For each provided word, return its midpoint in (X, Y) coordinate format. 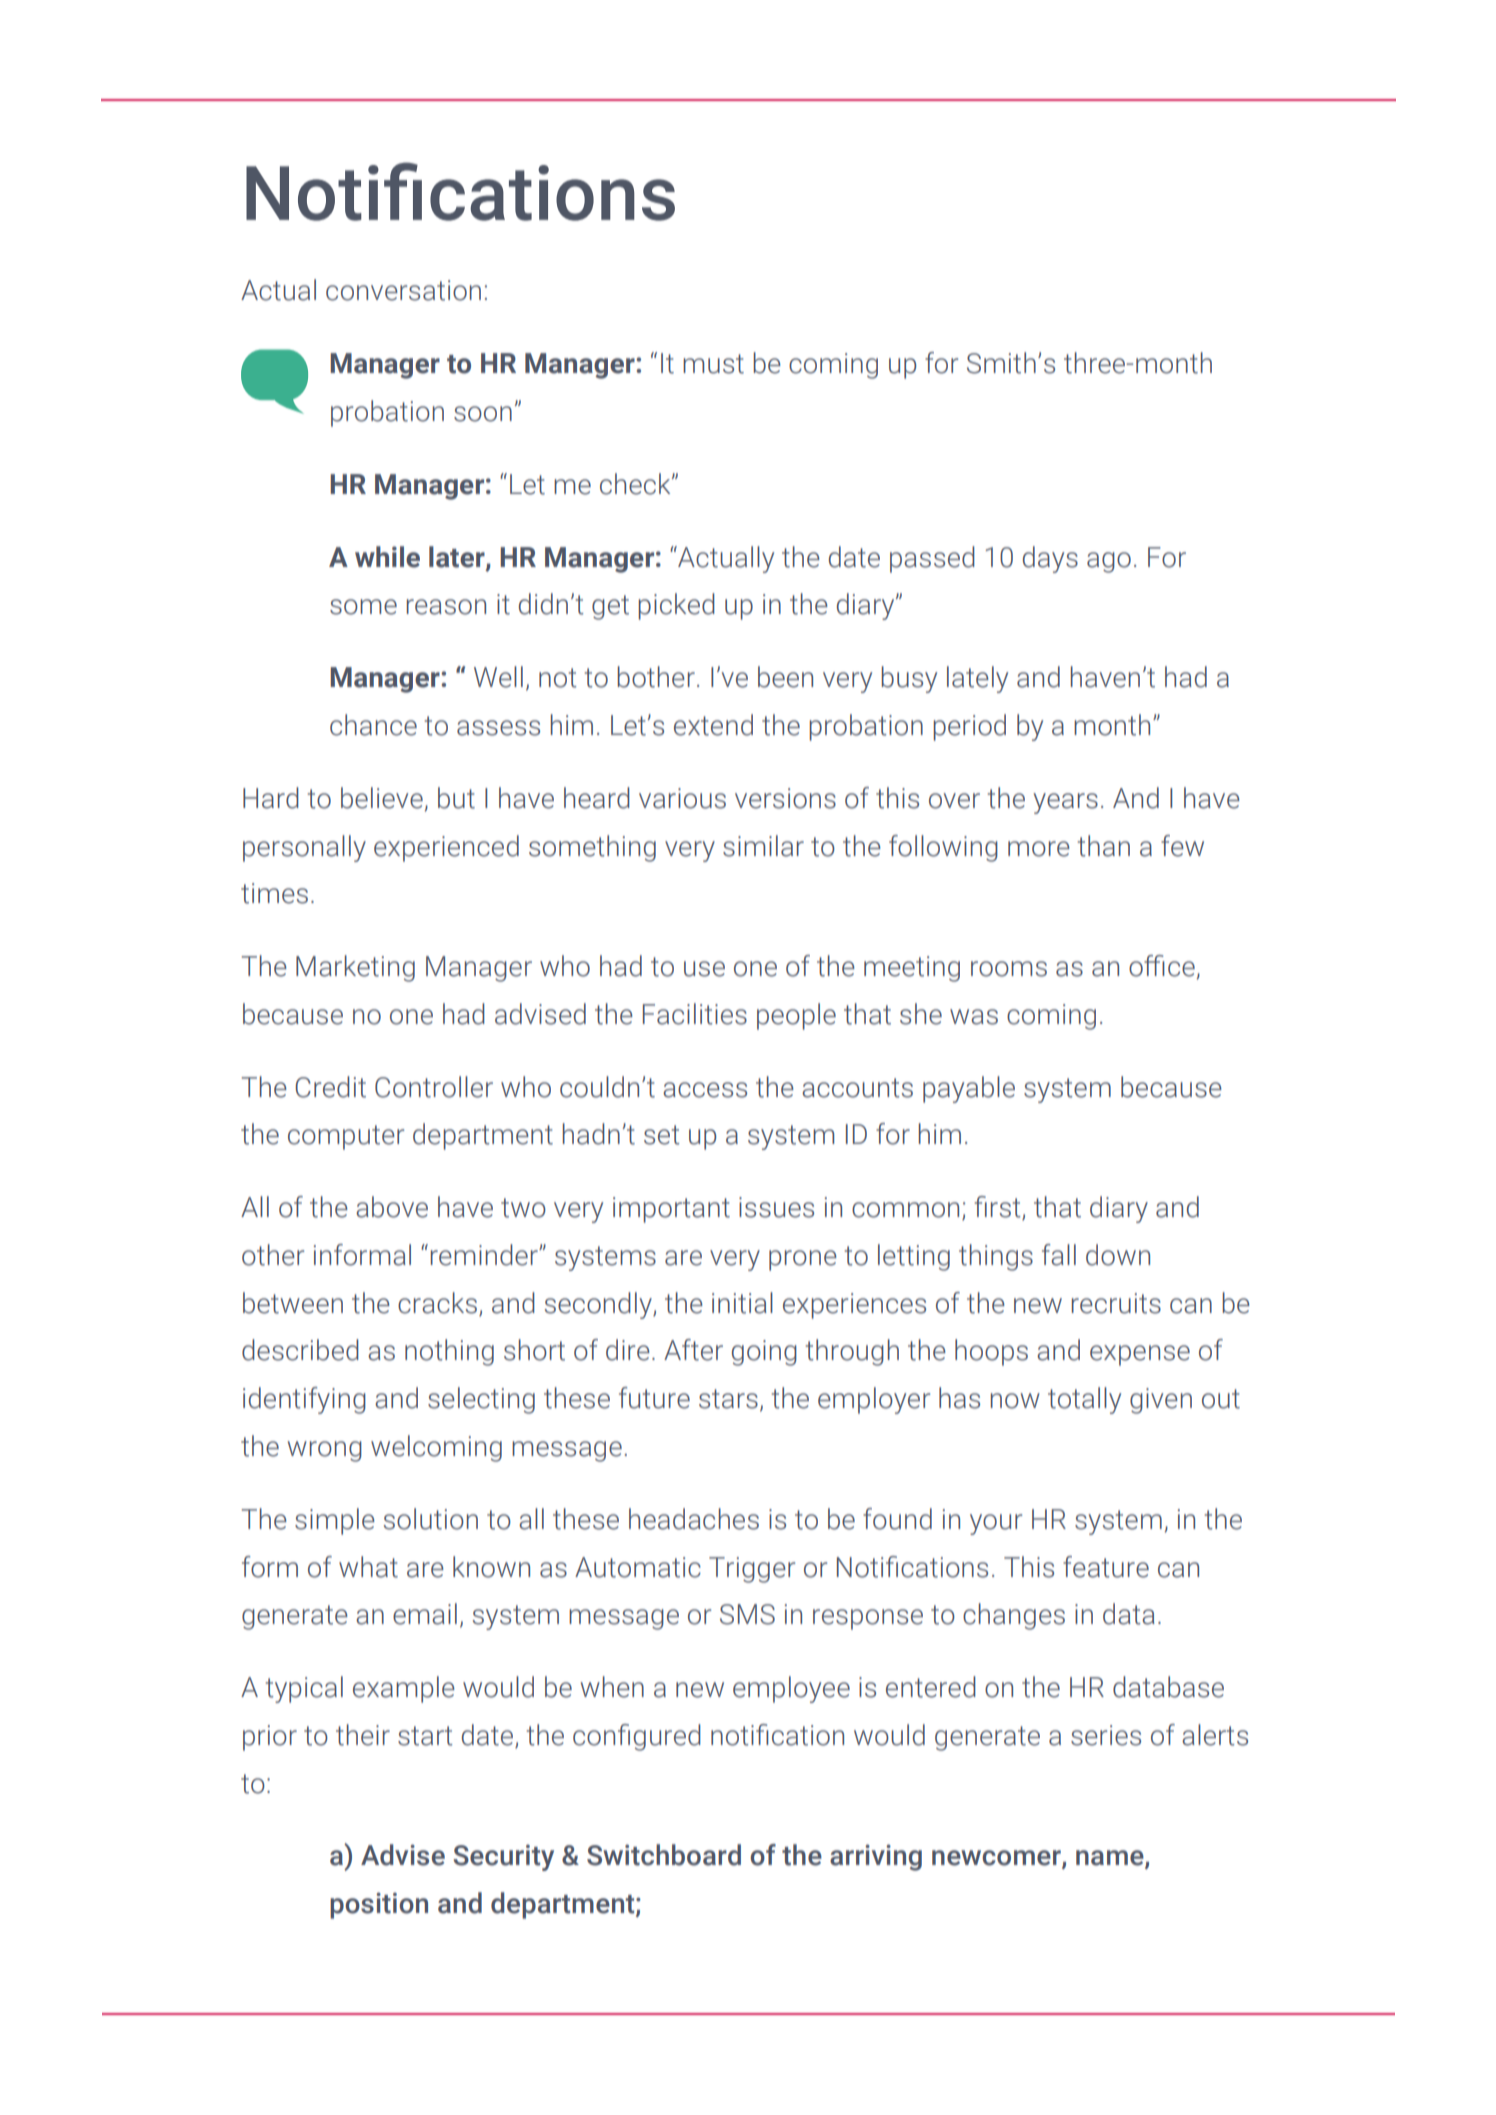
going (764, 1353)
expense (1140, 1355)
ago (1109, 562)
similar (763, 846)
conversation (403, 290)
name (1111, 1859)
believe (383, 799)
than (1104, 846)
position (379, 1905)
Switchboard (664, 1855)
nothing (449, 1352)
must (713, 364)
